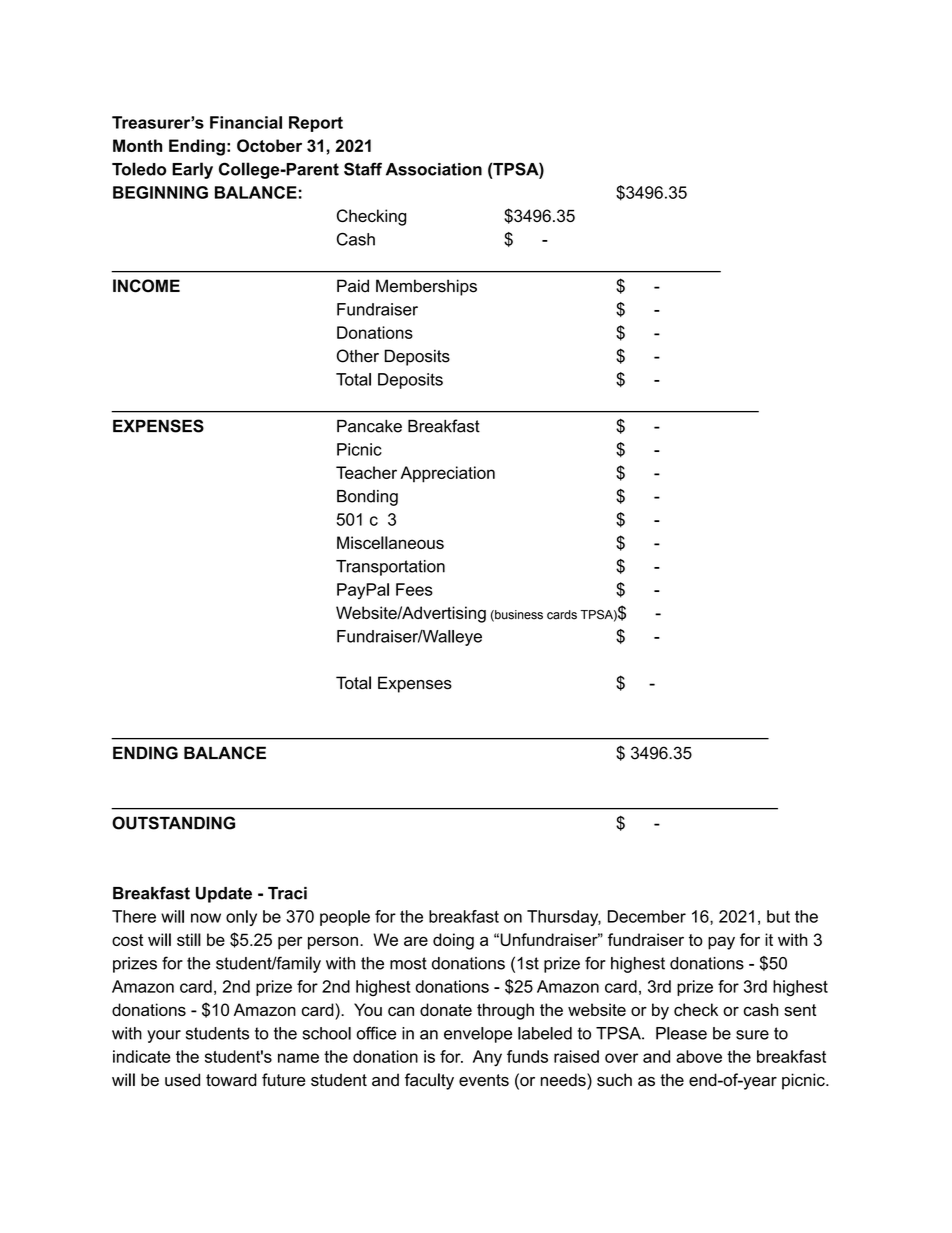  What do you see at coordinates (414, 589) in the screenshot?
I see `Fees` at bounding box center [414, 589].
